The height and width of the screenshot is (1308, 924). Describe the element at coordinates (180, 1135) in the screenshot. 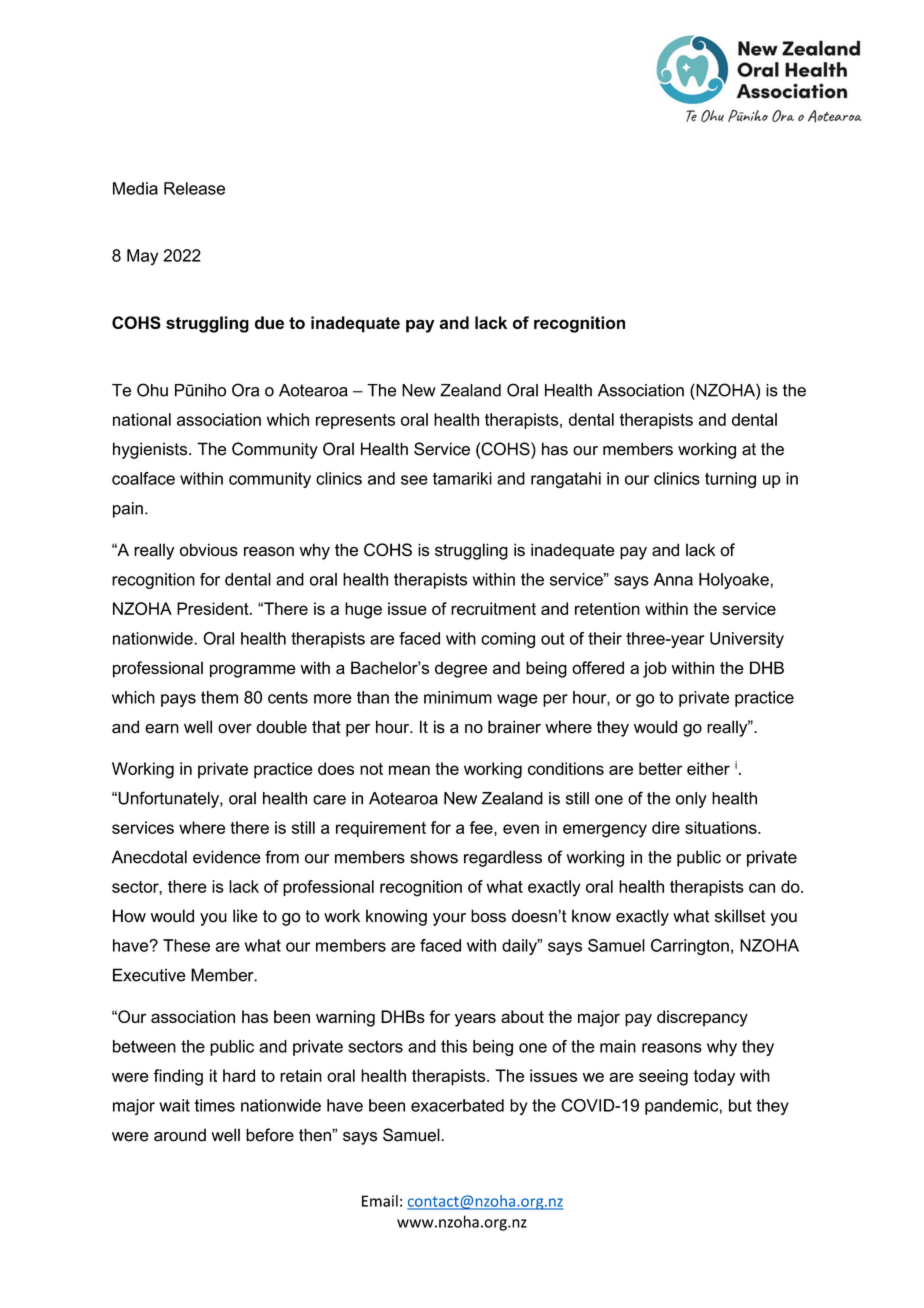

I see `around` at that location.
